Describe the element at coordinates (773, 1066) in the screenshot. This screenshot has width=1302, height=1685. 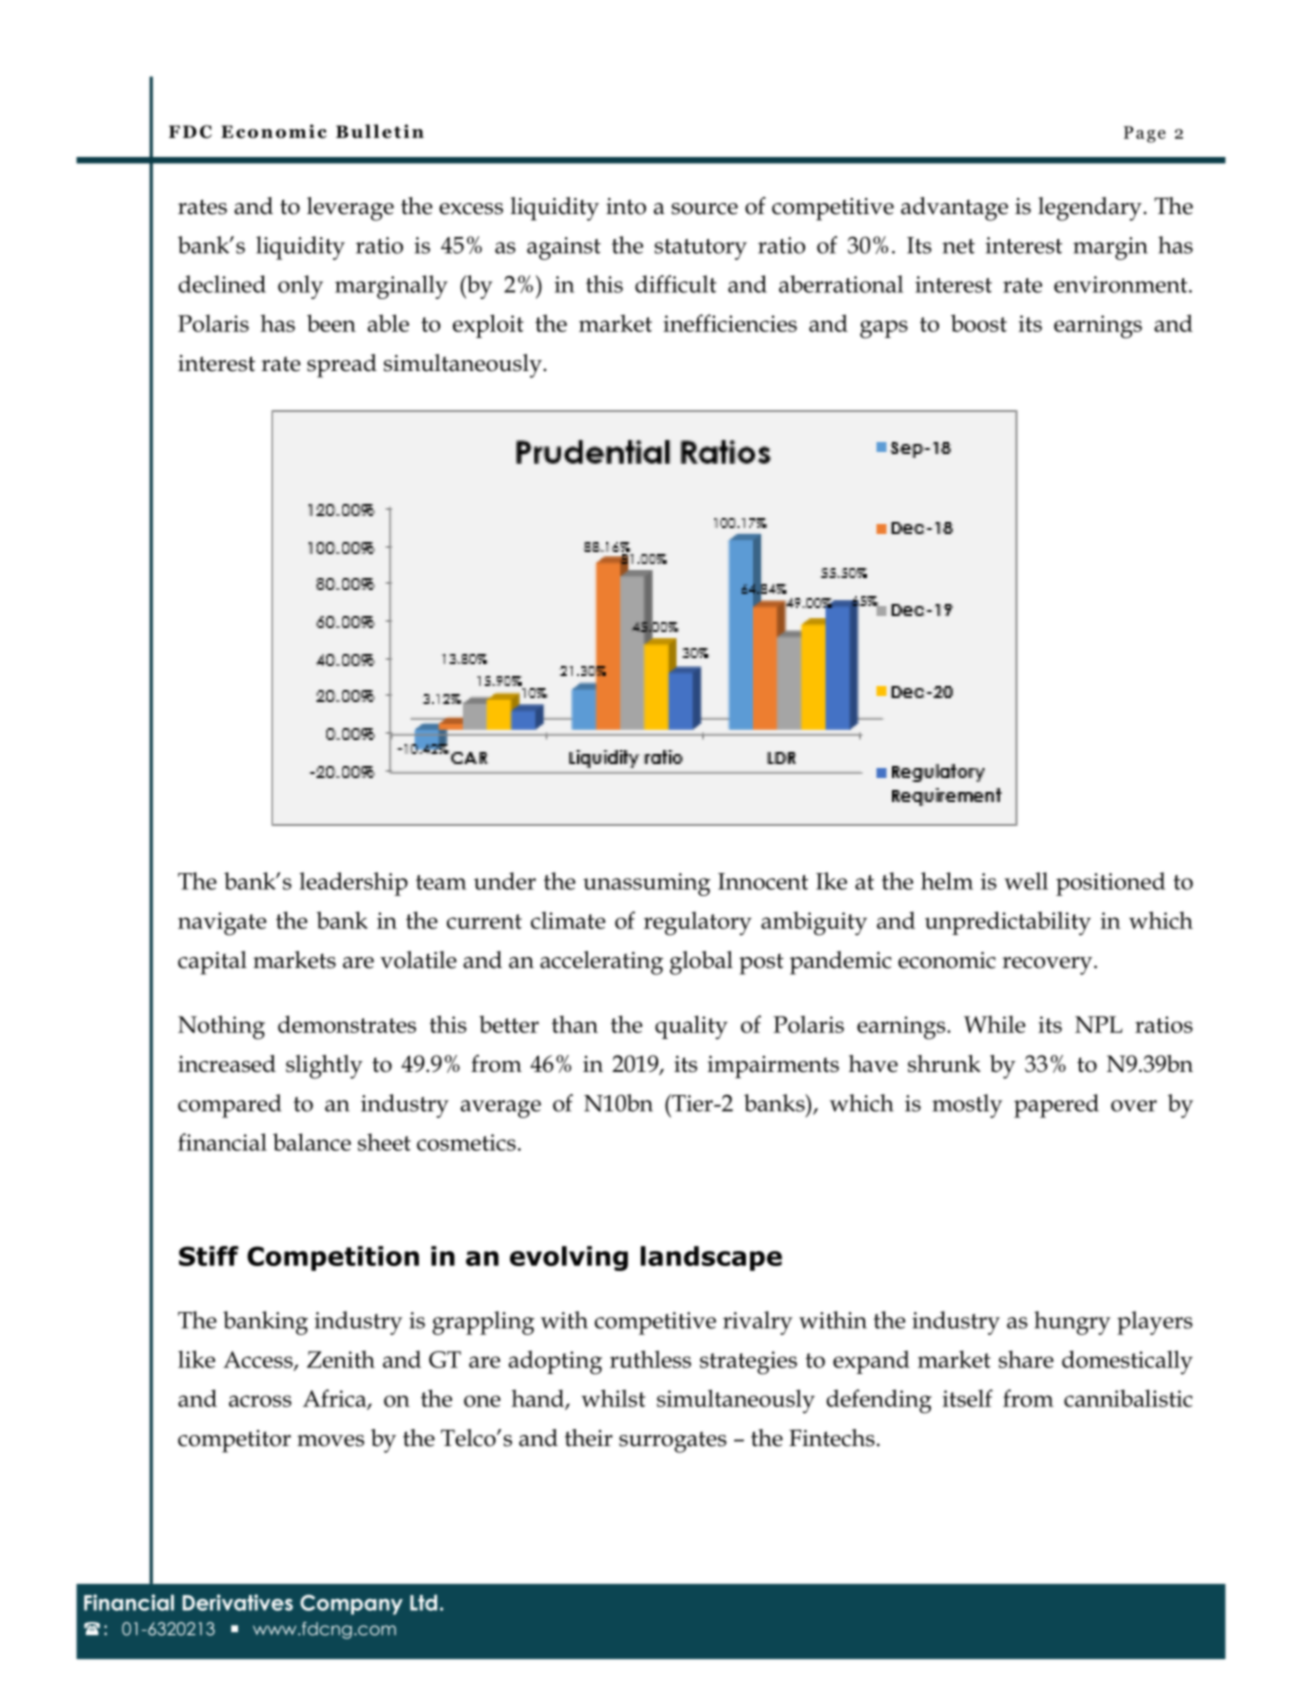
I see `impairments` at that location.
